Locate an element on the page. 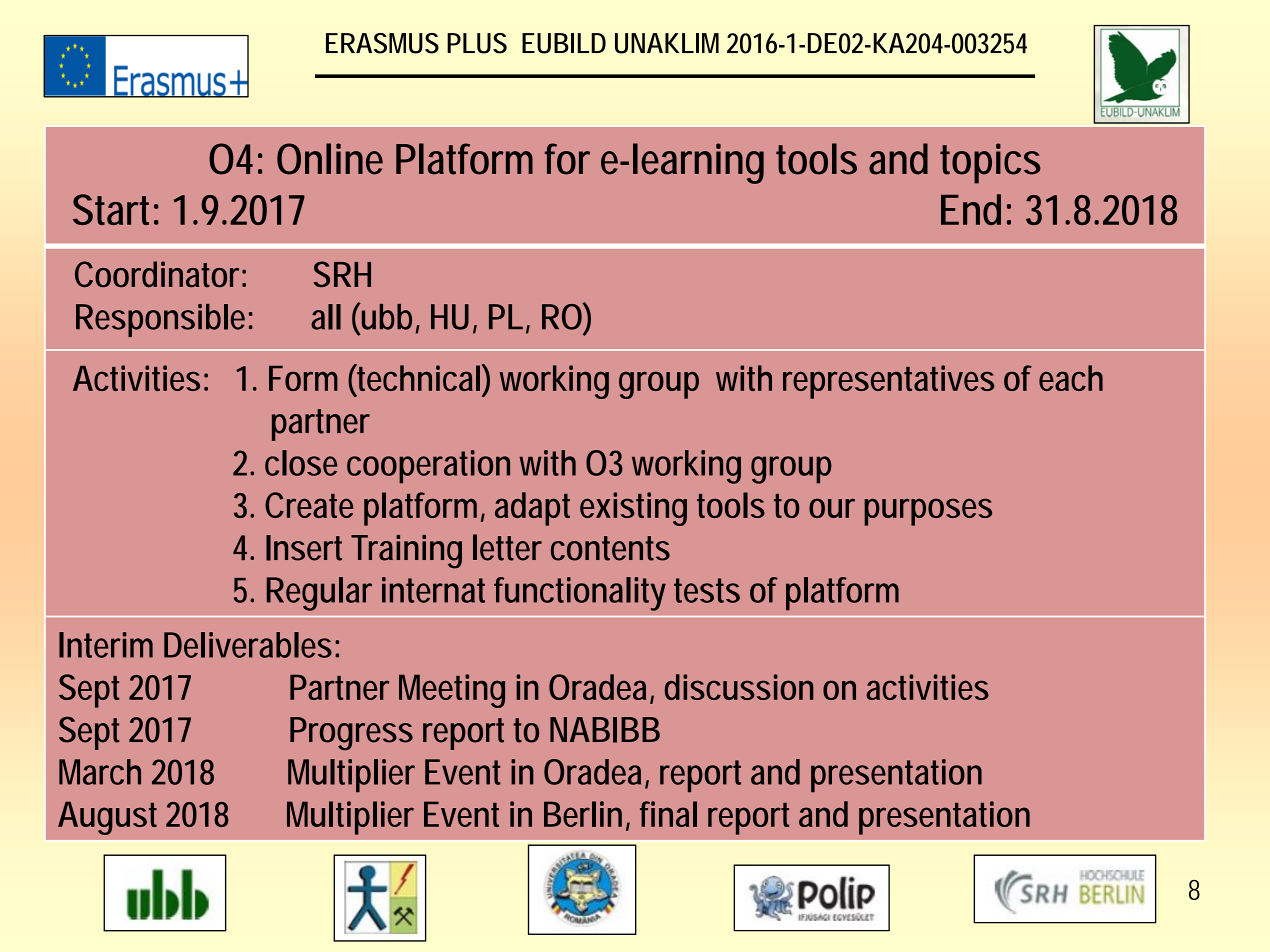 This image has height=952, width=1270. representatives is located at coordinates (888, 382).
